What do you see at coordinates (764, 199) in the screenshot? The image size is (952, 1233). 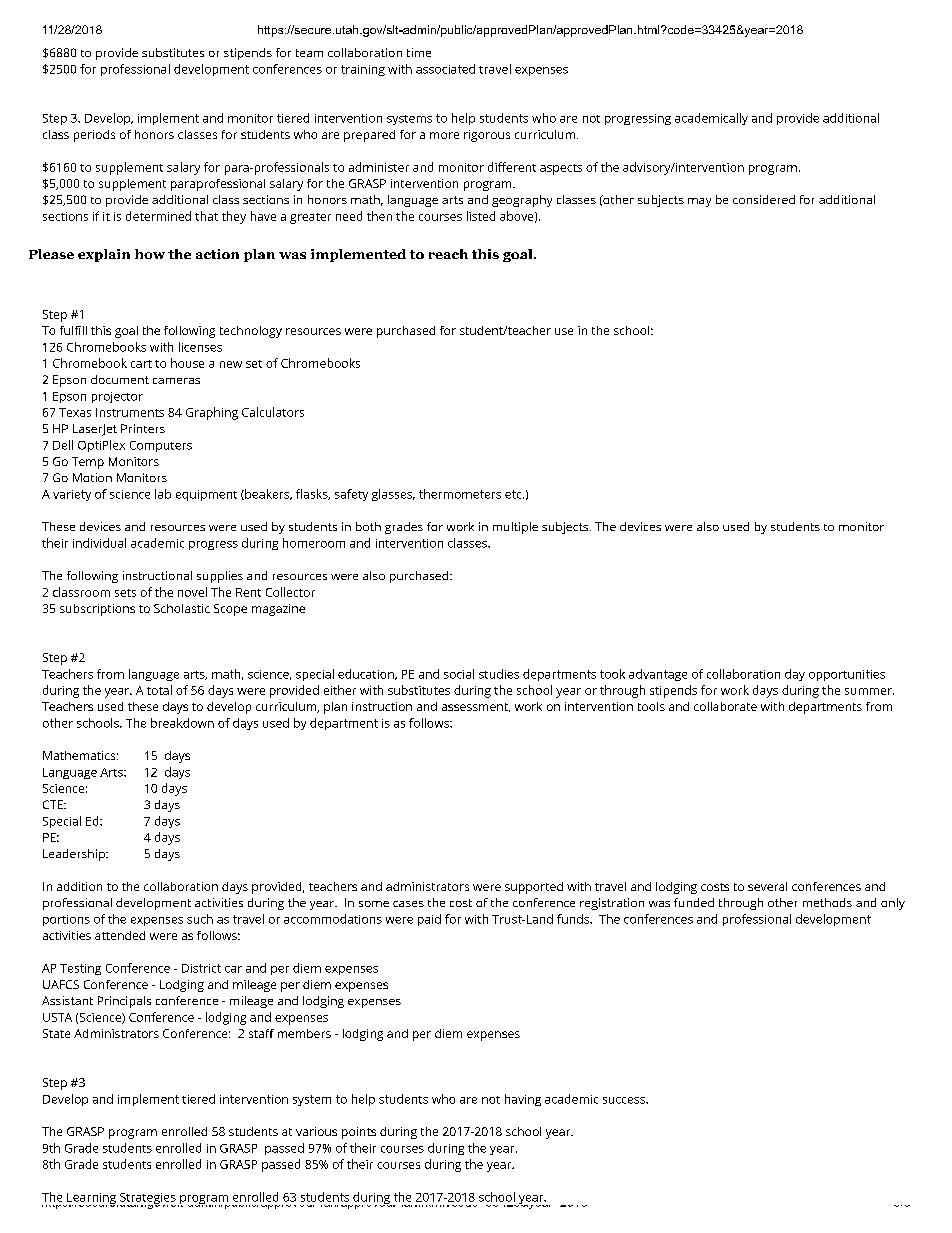 I see `considered` at bounding box center [764, 199].
